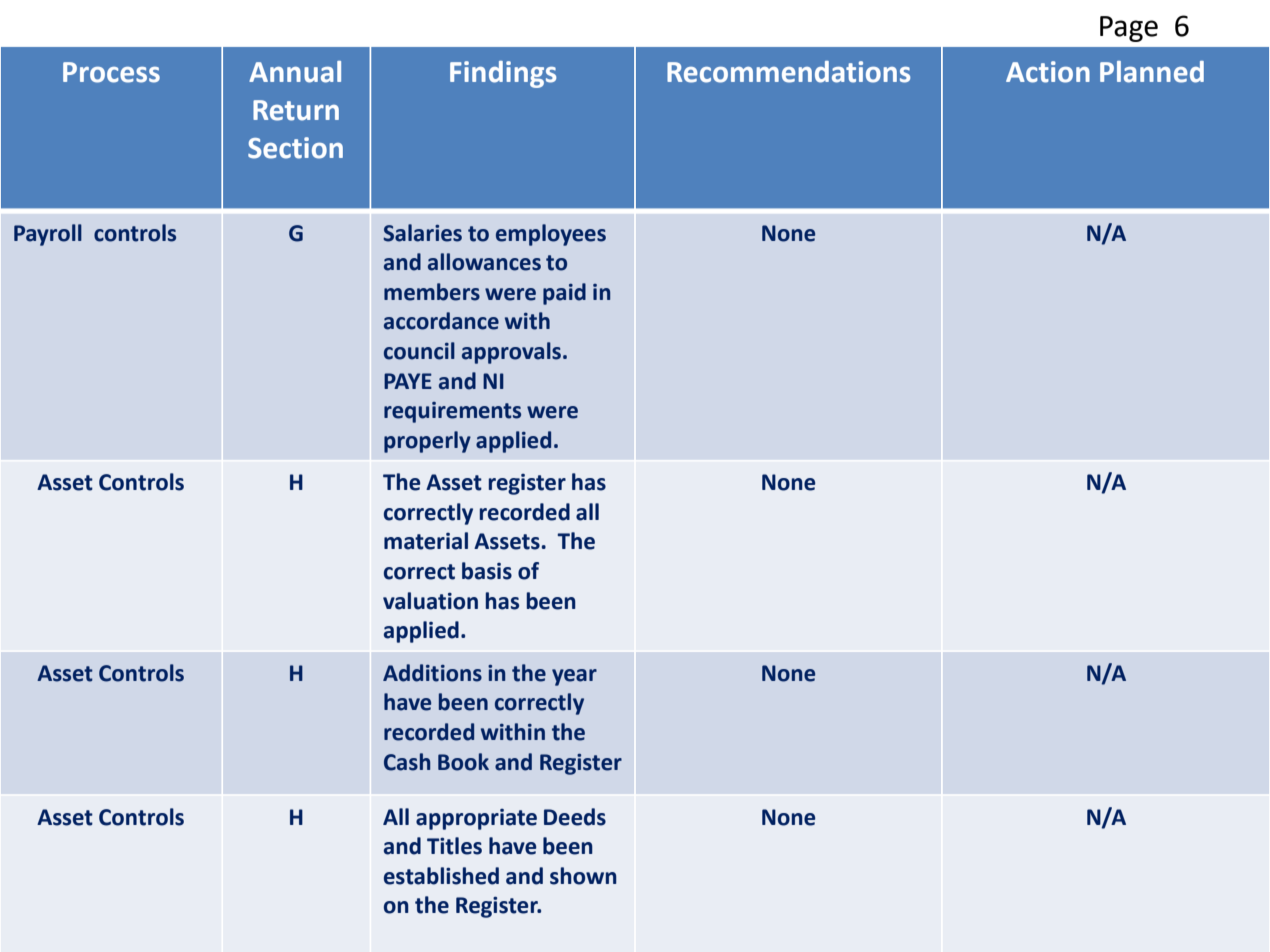  Describe the element at coordinates (487, 571) in the screenshot. I see `basis` at that location.
